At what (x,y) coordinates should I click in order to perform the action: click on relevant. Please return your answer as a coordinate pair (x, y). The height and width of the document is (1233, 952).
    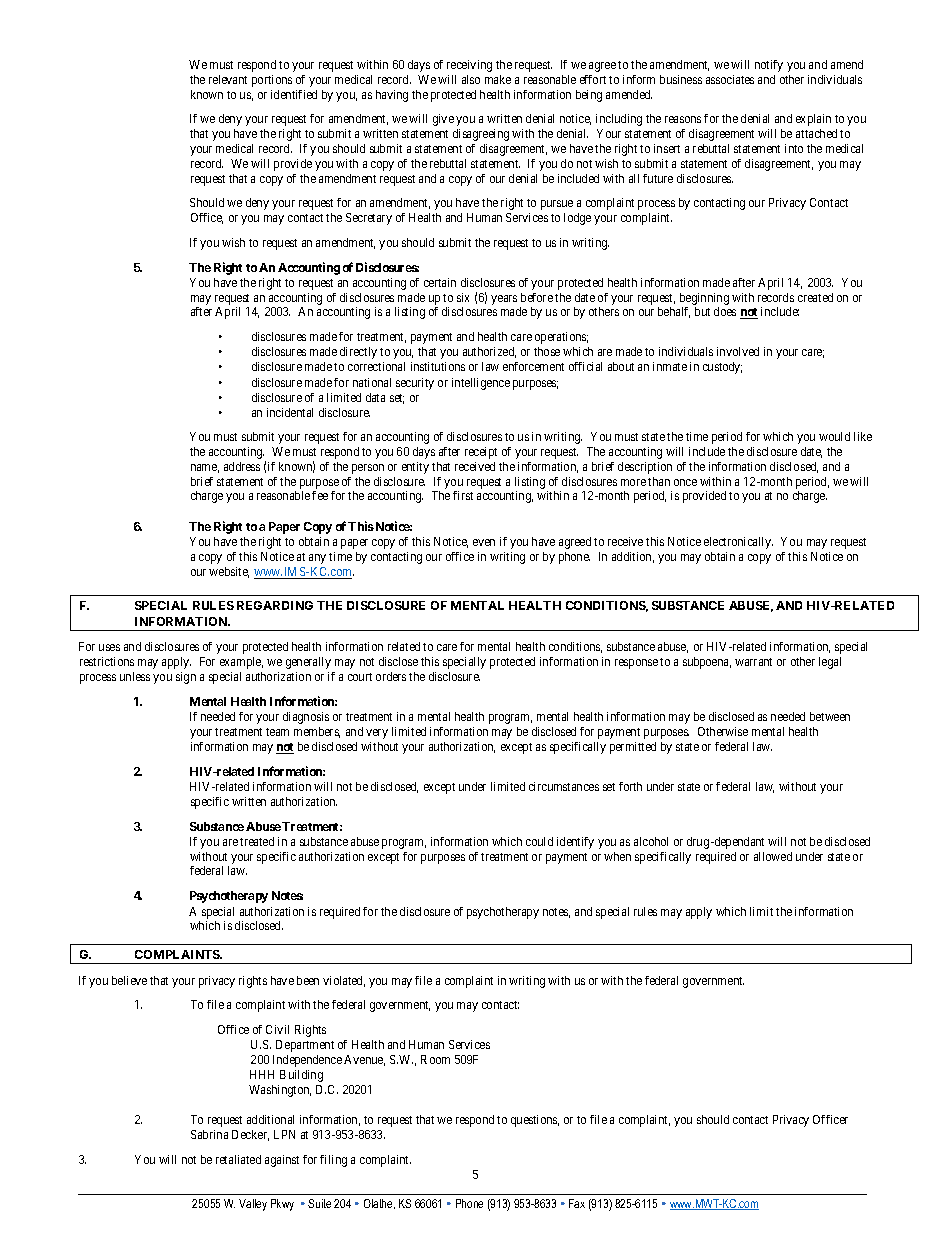
    Looking at the image, I should click on (228, 79).
